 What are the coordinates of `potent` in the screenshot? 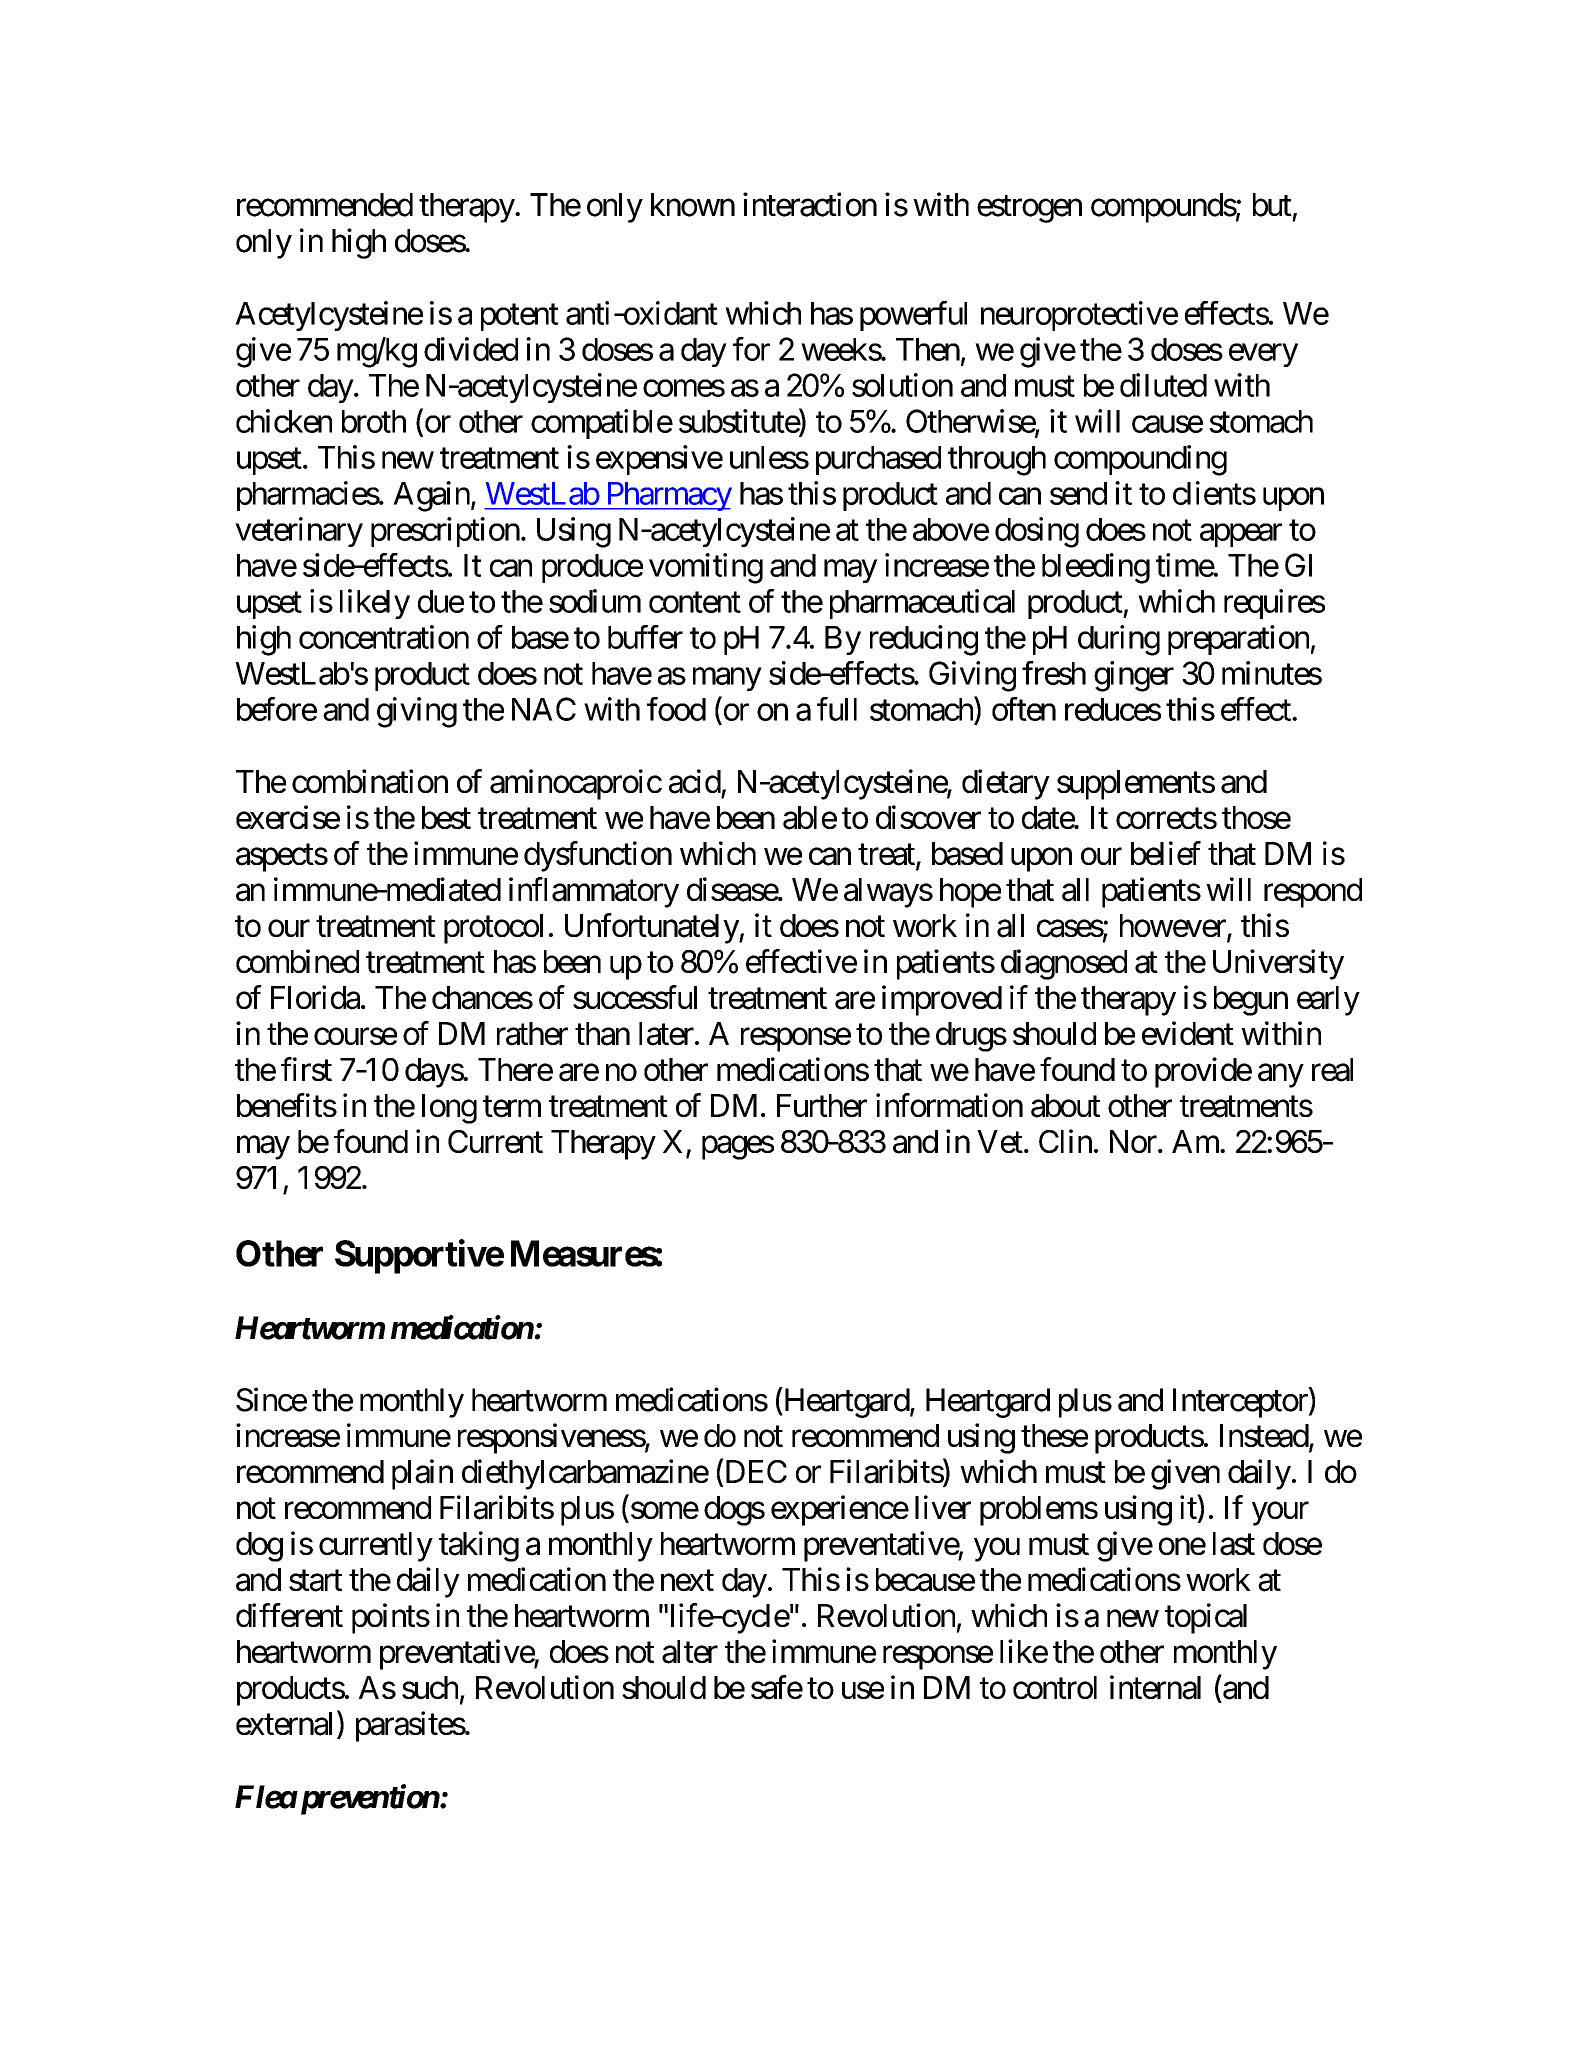 It's located at (519, 317).
